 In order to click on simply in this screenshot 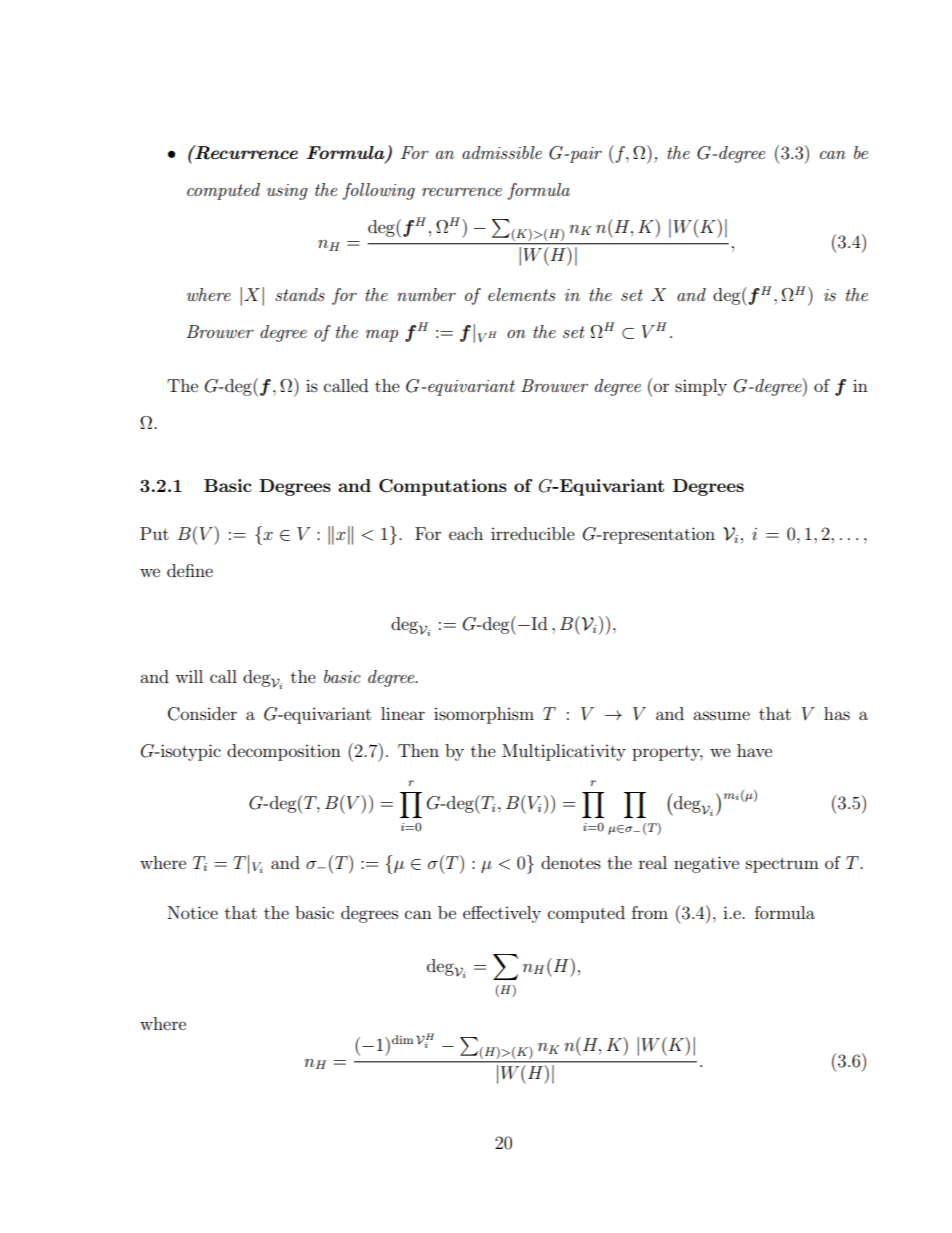, I will do `click(701, 387)`.
